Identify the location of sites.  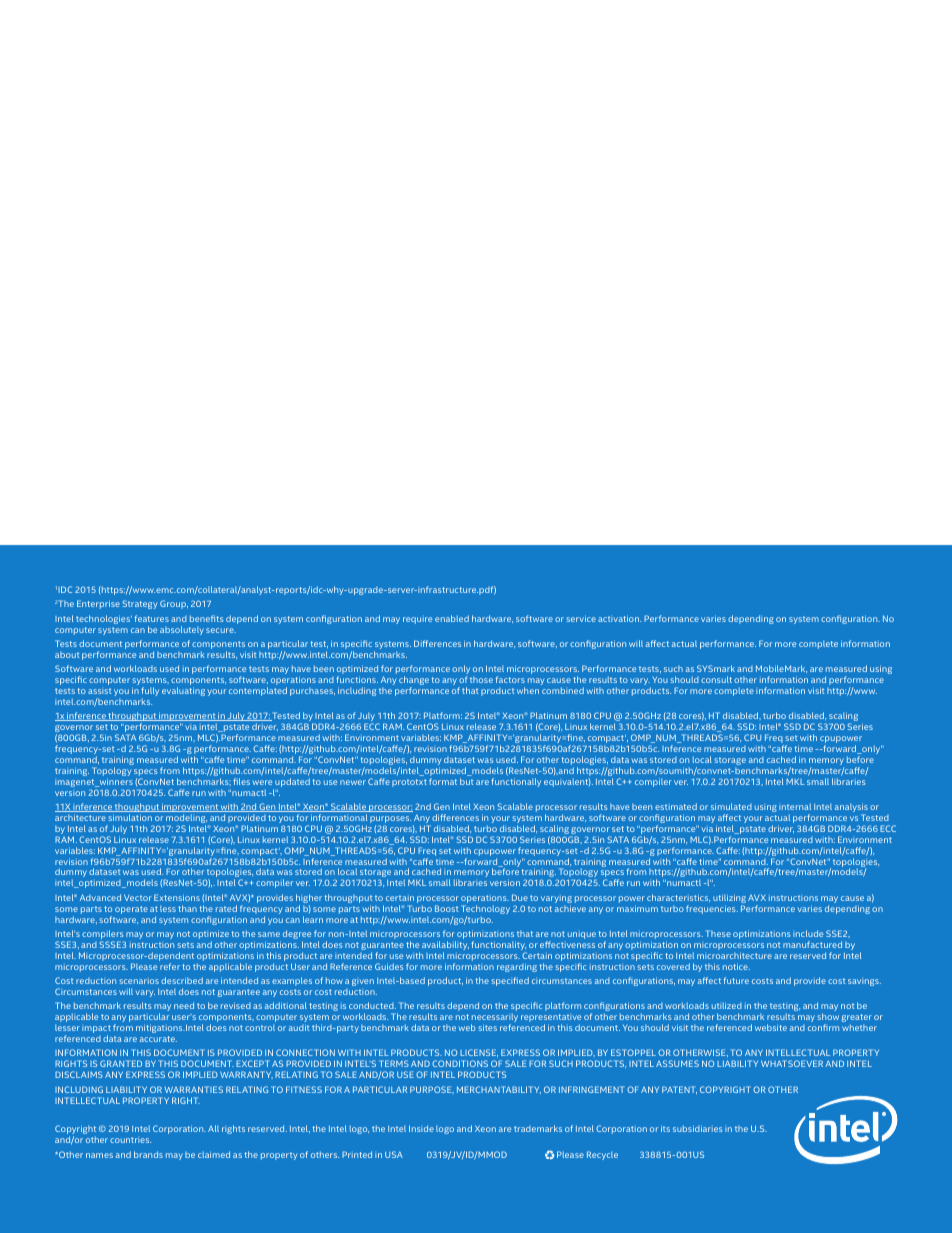
(487, 1027).
